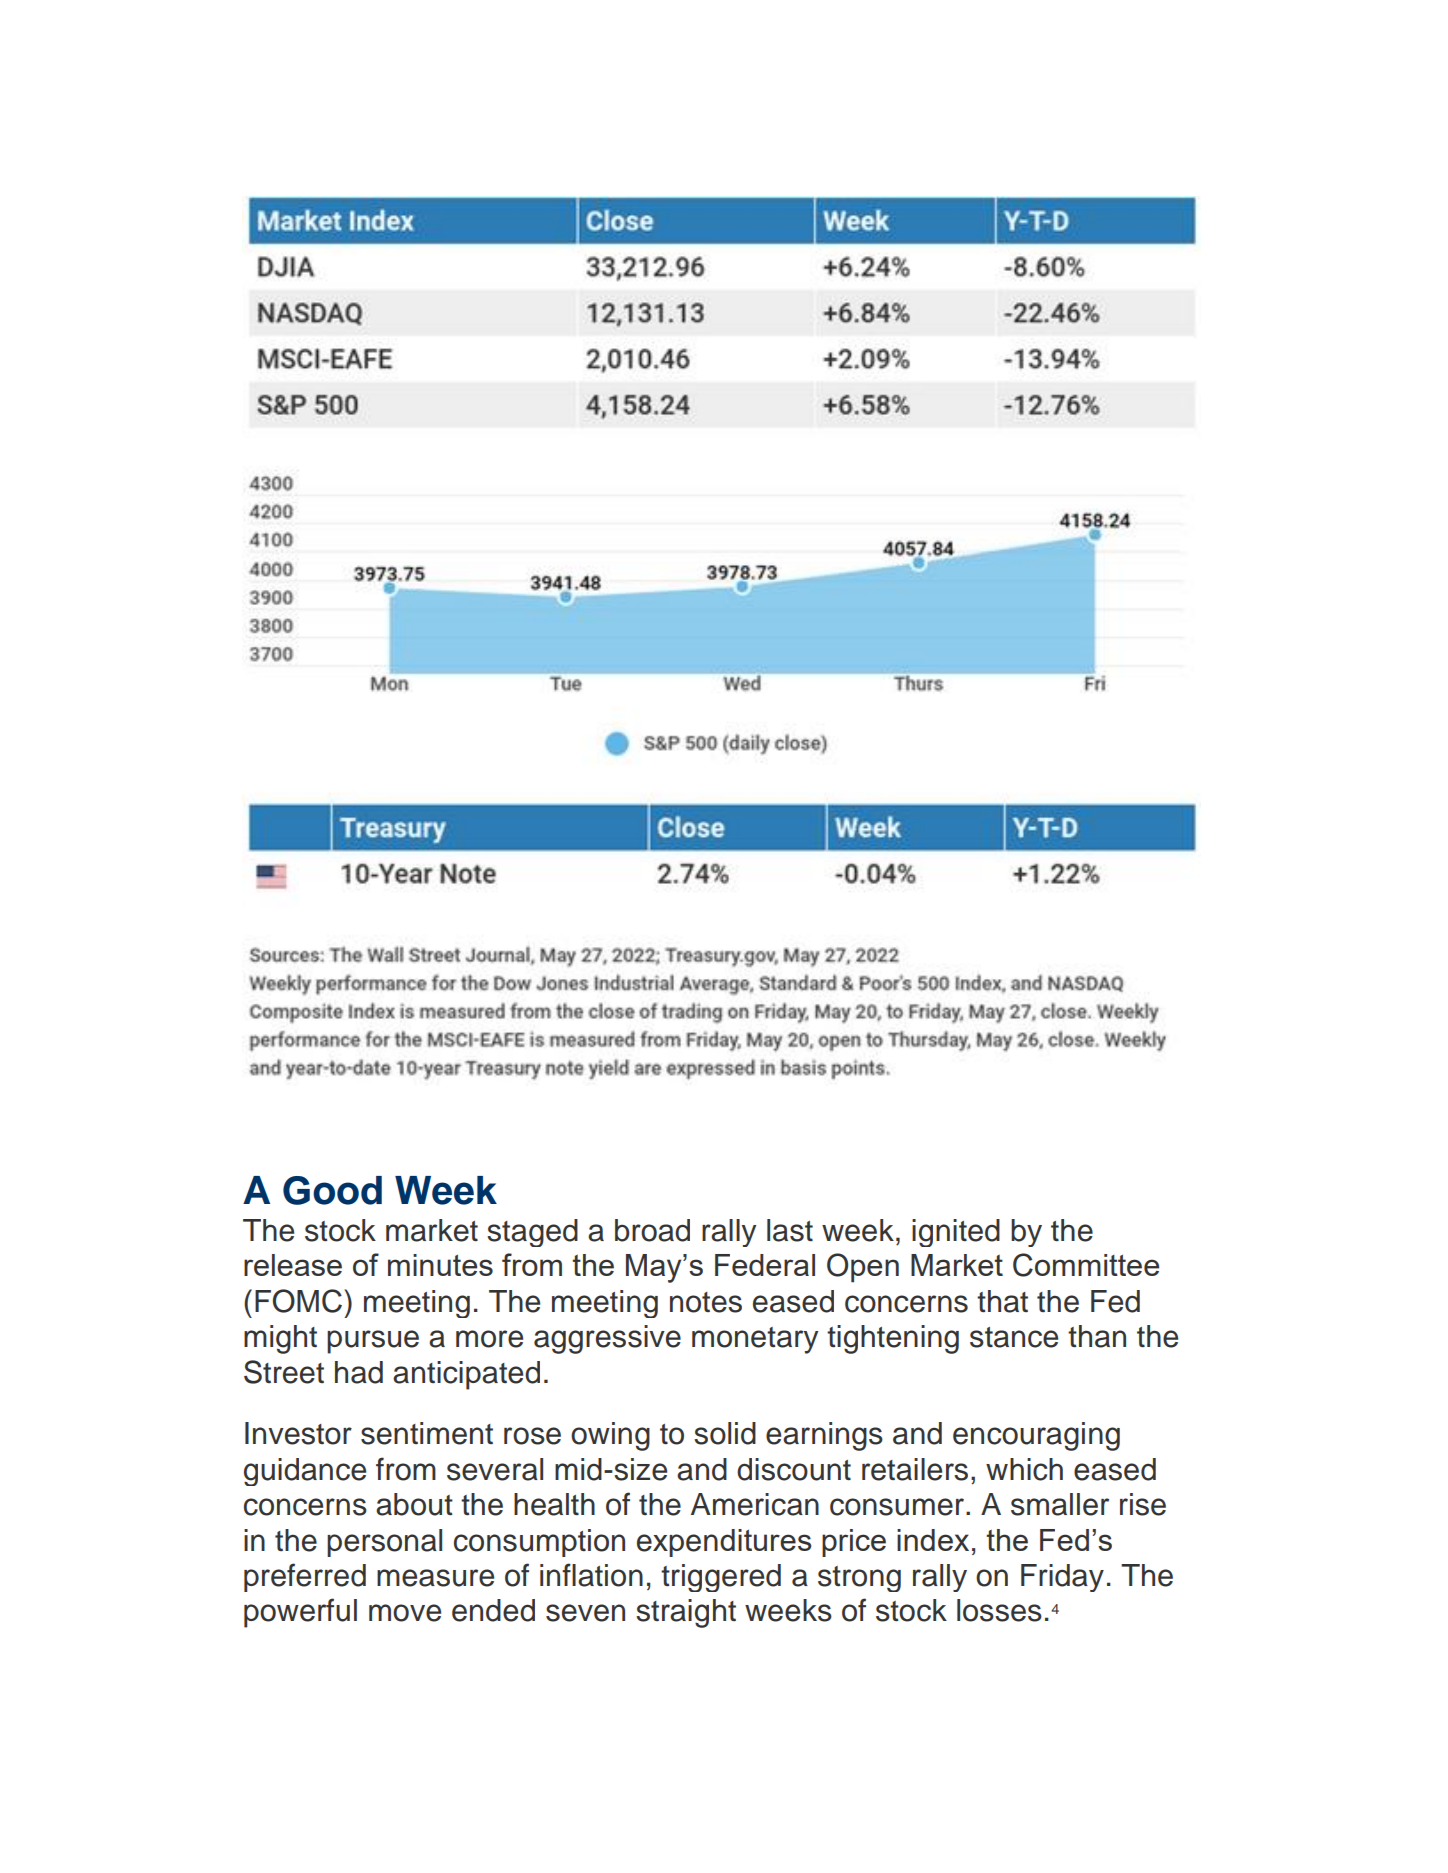 The width and height of the screenshot is (1448, 1873). Describe the element at coordinates (956, 1233) in the screenshot. I see `ignited` at that location.
